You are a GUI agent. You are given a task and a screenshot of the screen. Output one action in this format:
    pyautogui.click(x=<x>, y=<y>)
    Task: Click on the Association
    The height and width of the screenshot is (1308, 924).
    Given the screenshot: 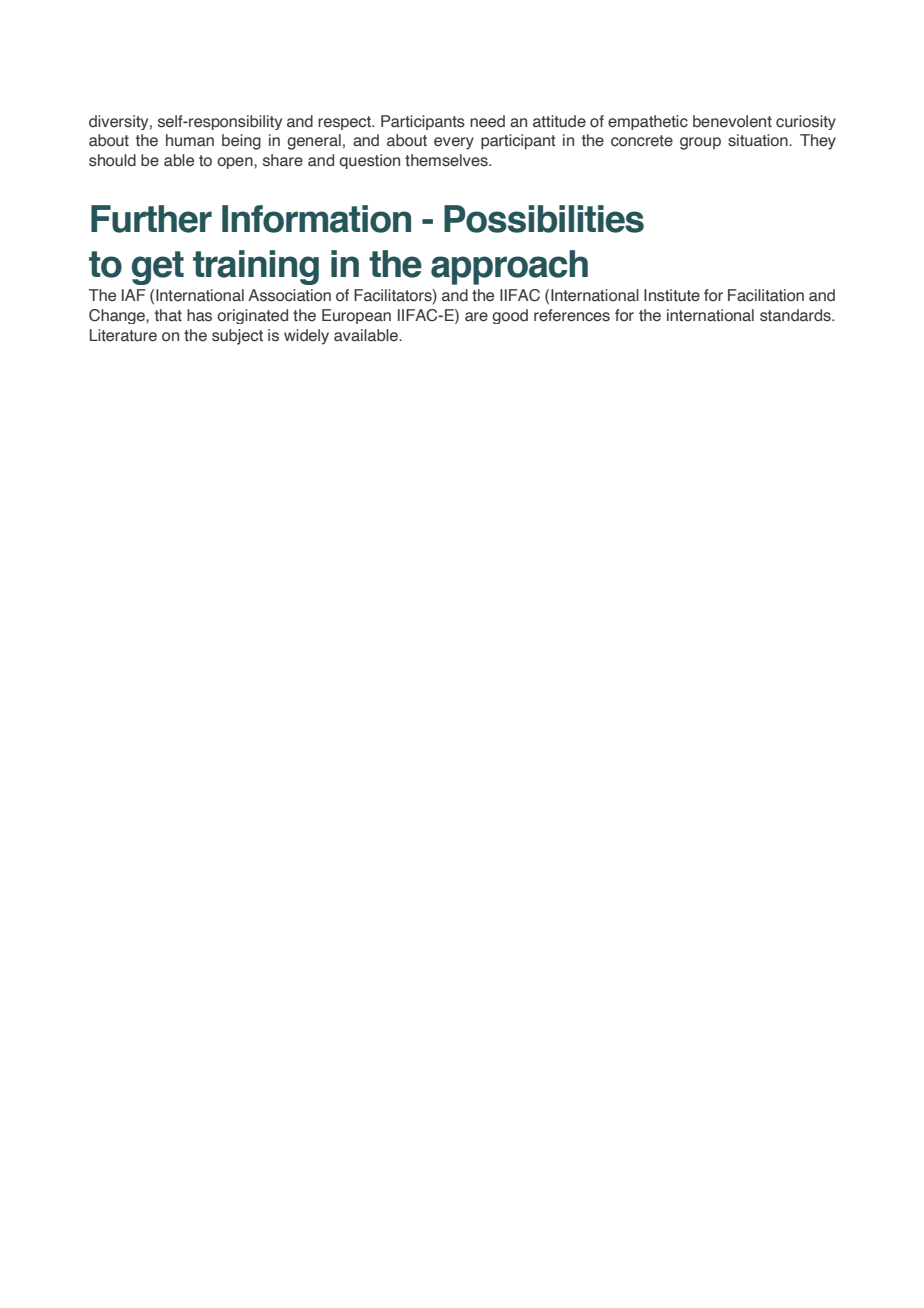 What is the action you would take?
    pyautogui.click(x=289, y=295)
